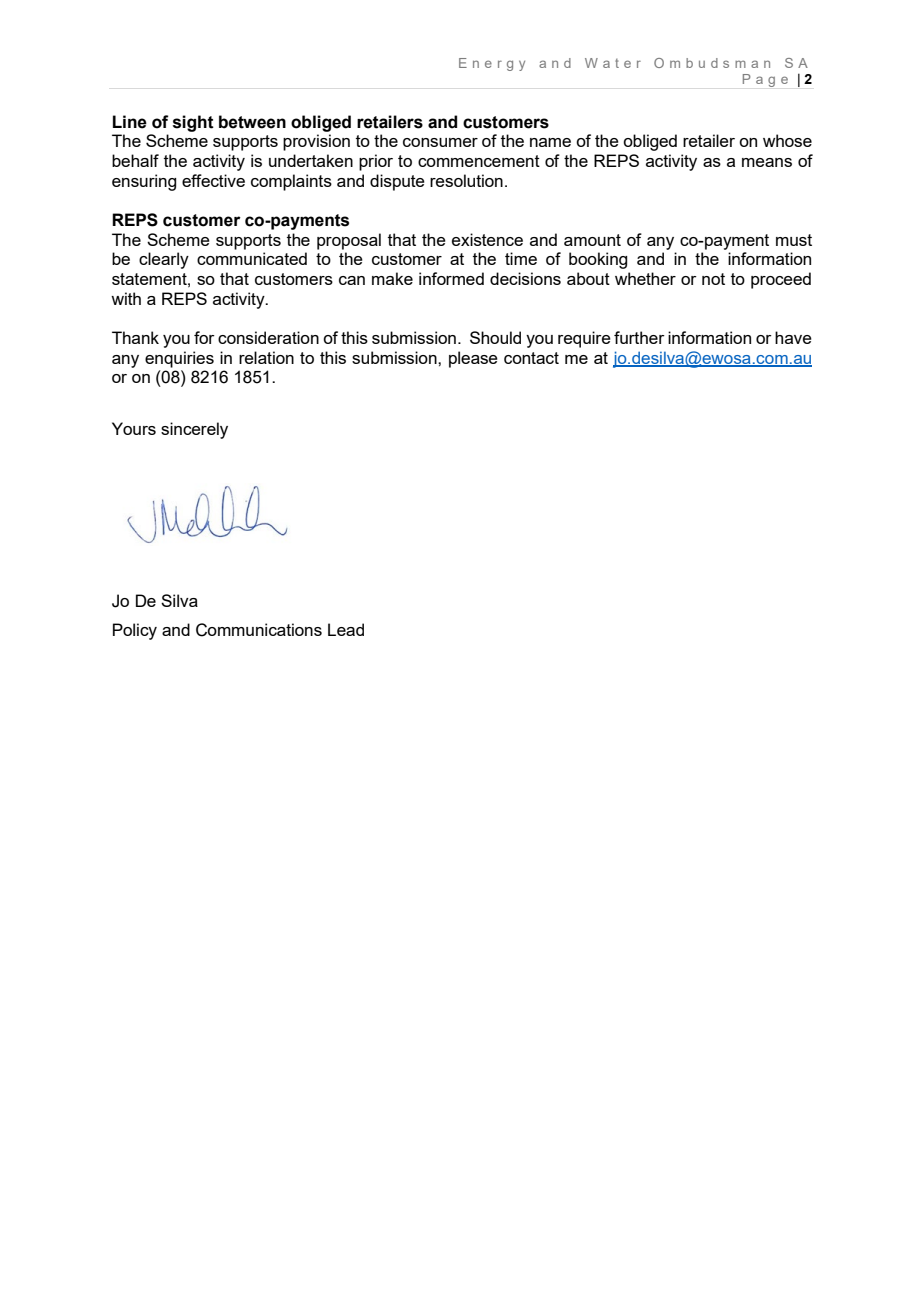 This screenshot has width=924, height=1308. Describe the element at coordinates (193, 123) in the screenshot. I see `sight` at that location.
